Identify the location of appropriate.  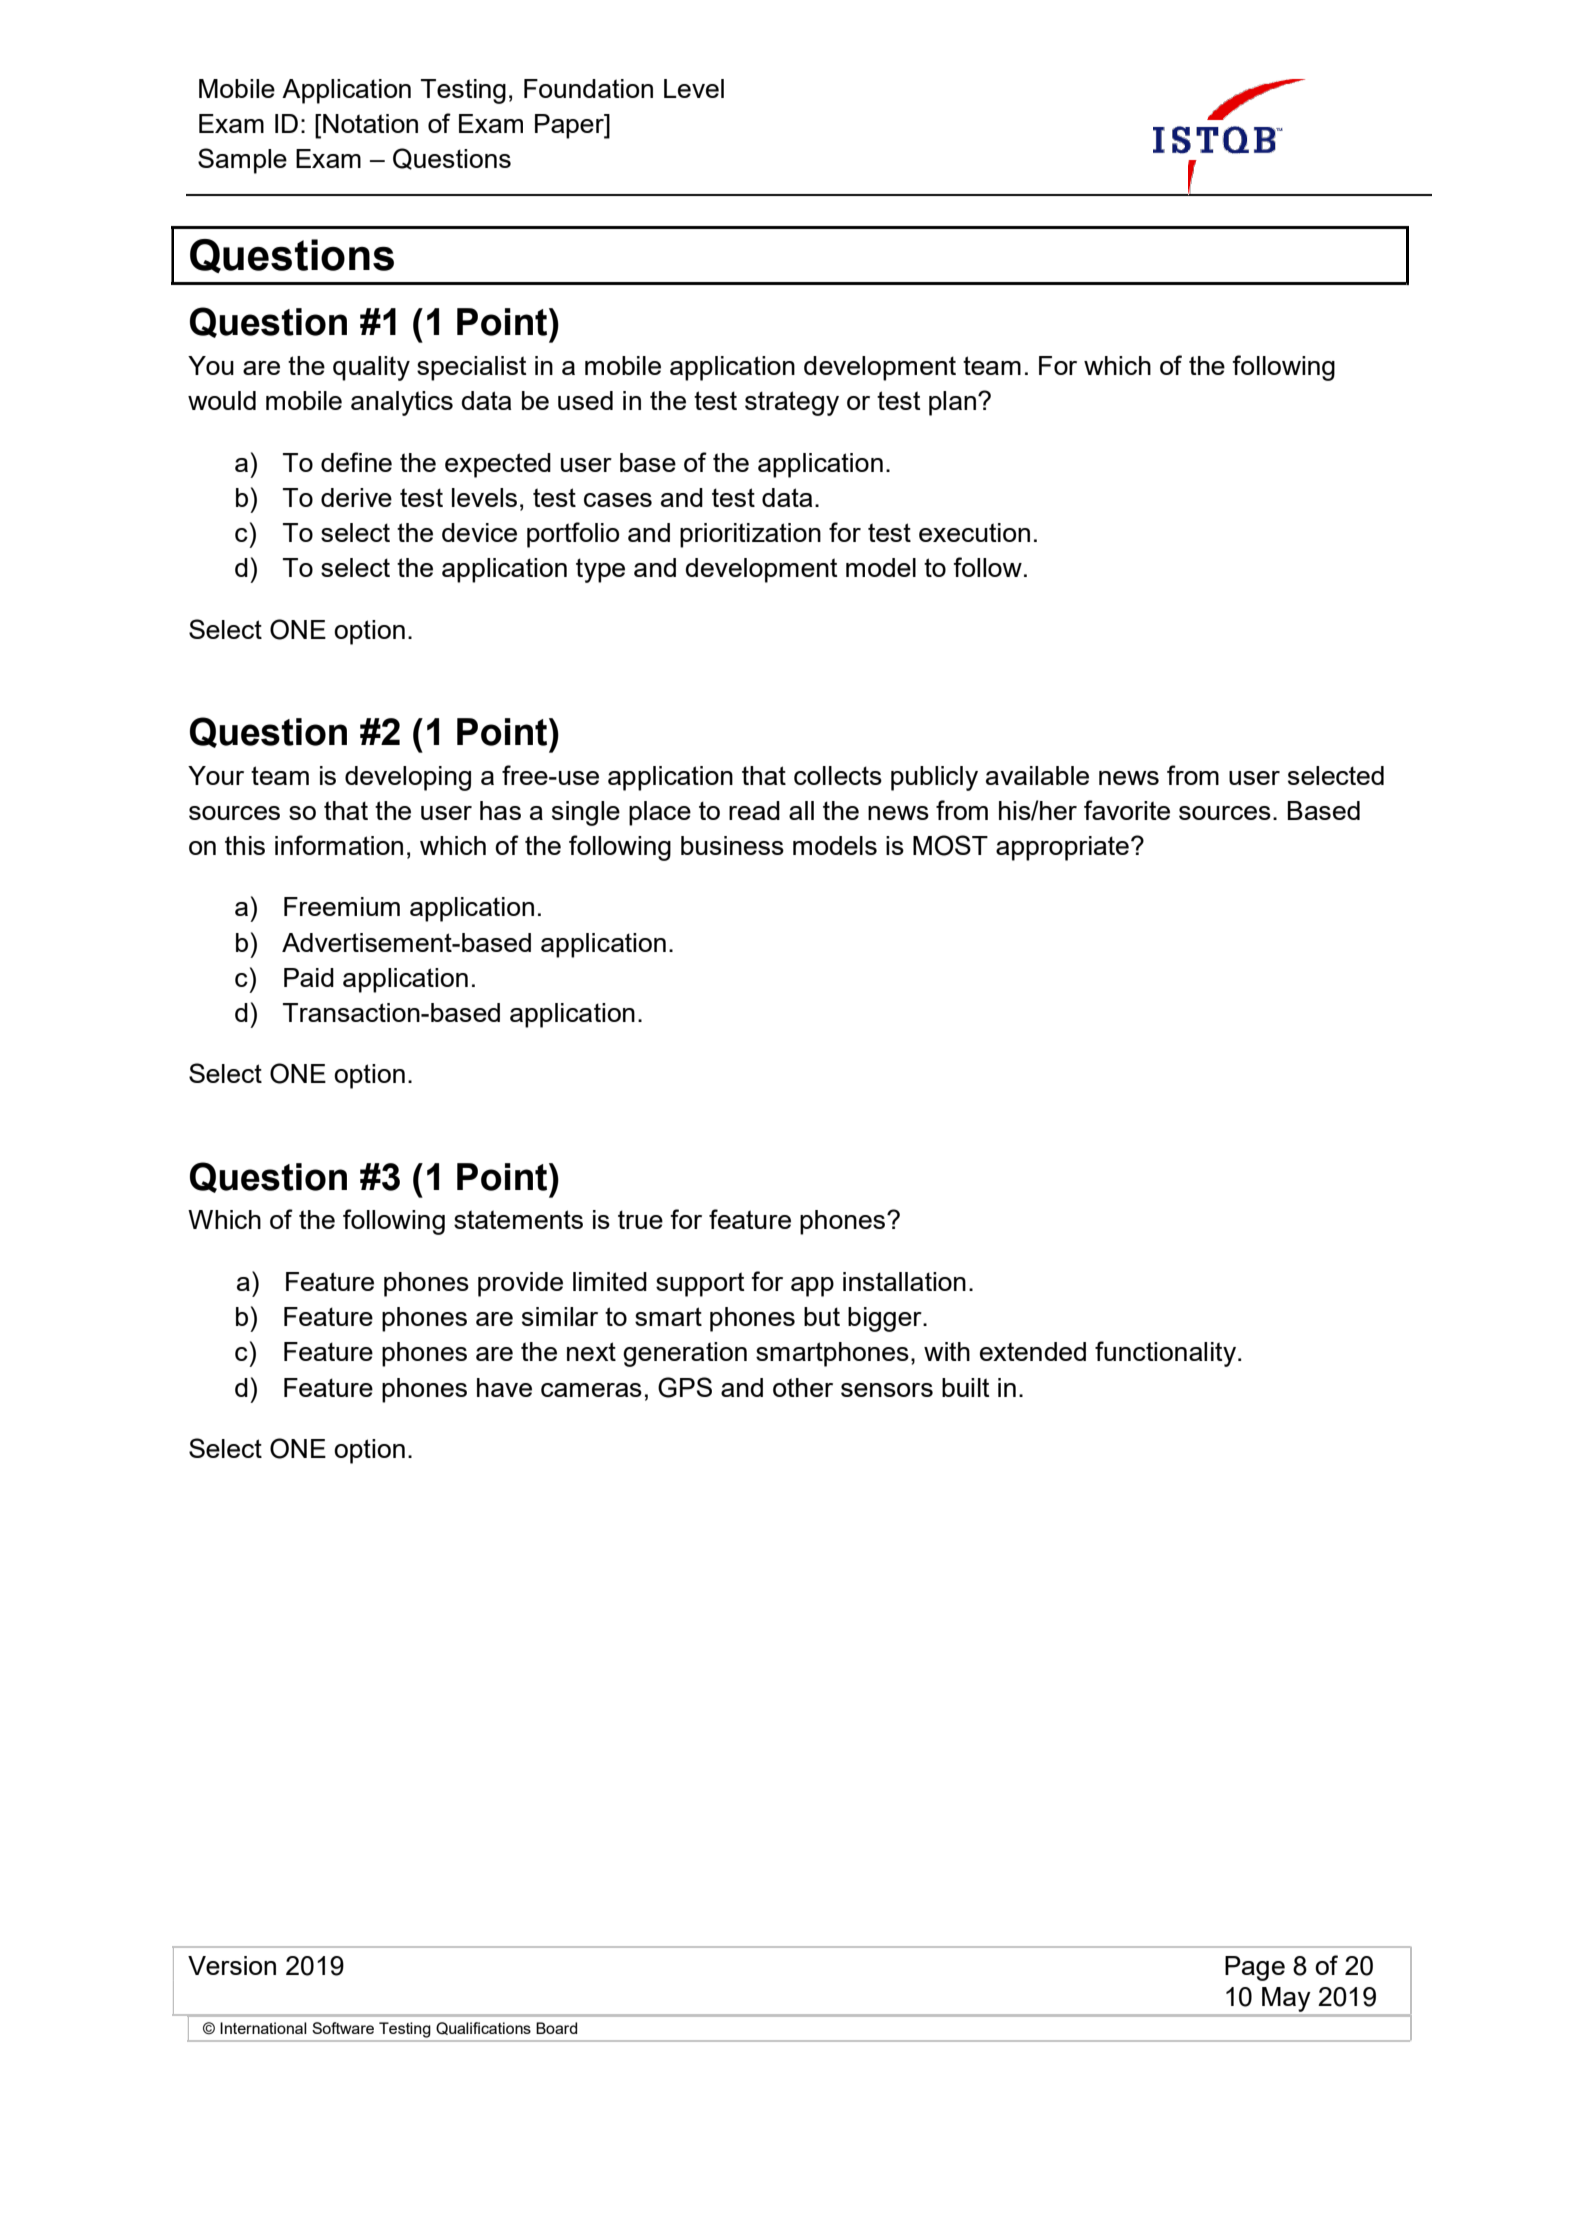
(1062, 848).
